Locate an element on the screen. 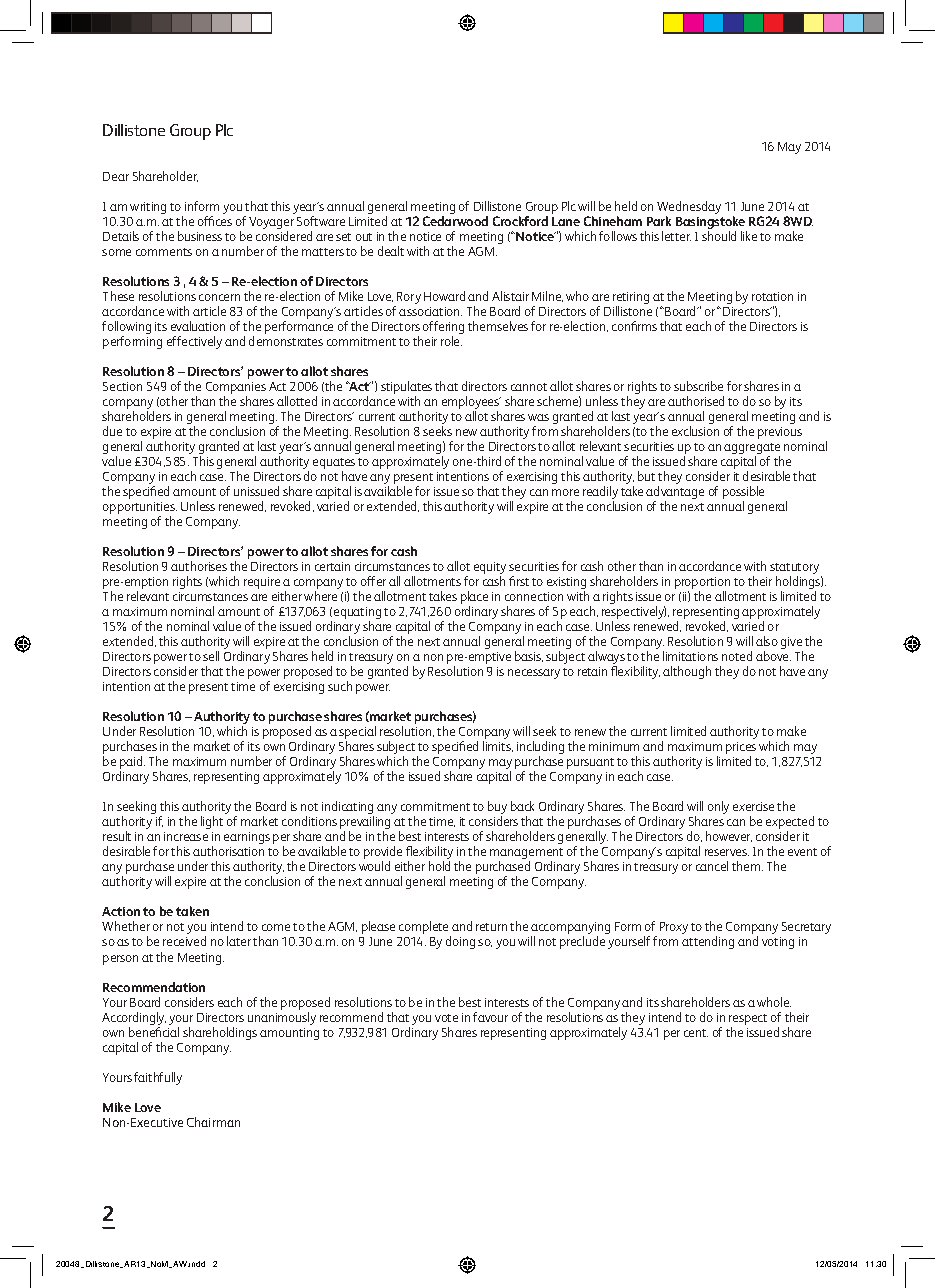 This screenshot has height=1288, width=935. Cedarwood is located at coordinates (455, 221).
